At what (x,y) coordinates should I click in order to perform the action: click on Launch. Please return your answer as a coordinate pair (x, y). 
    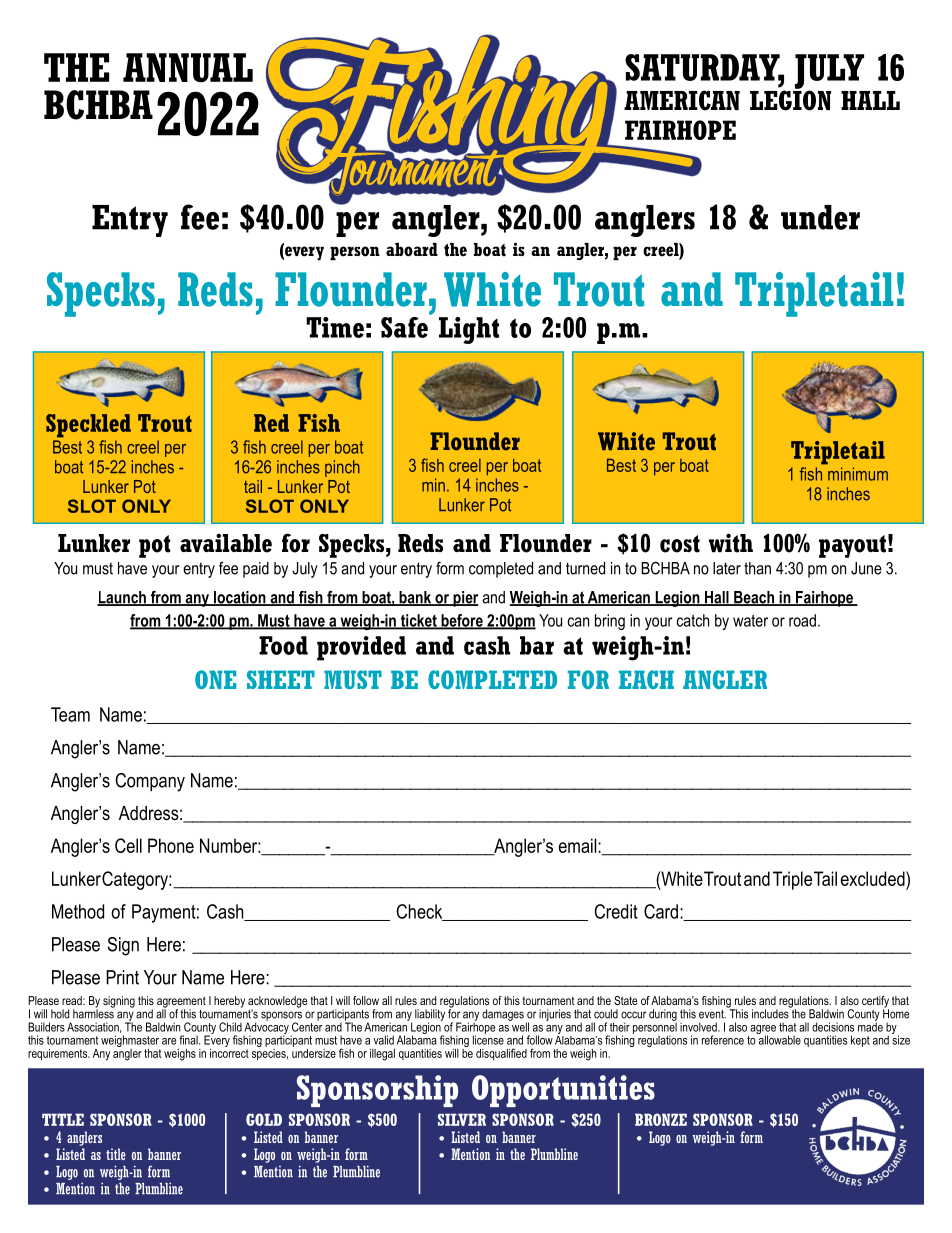
    Looking at the image, I should click on (122, 598).
